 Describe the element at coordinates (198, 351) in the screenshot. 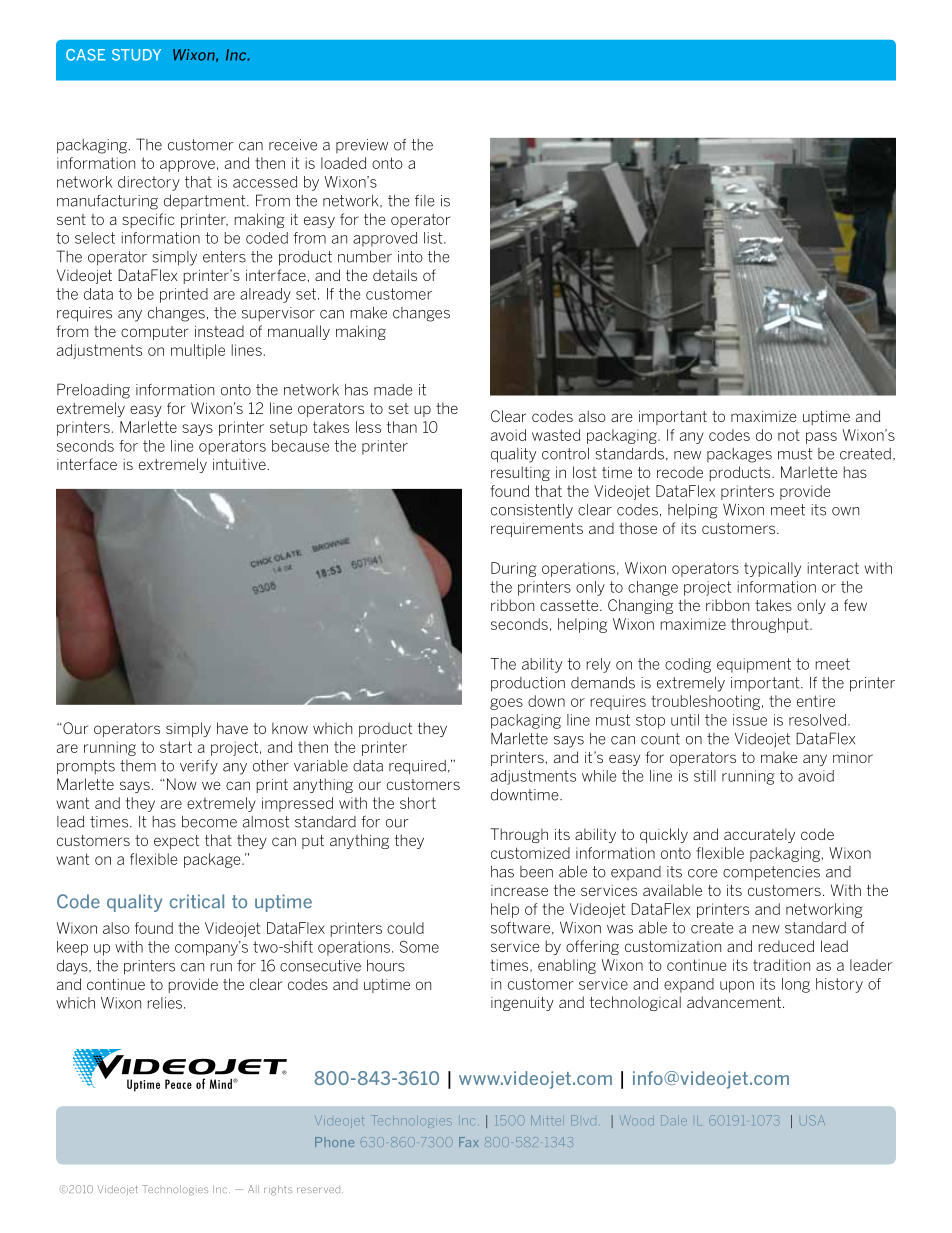

I see `multiple` at that location.
